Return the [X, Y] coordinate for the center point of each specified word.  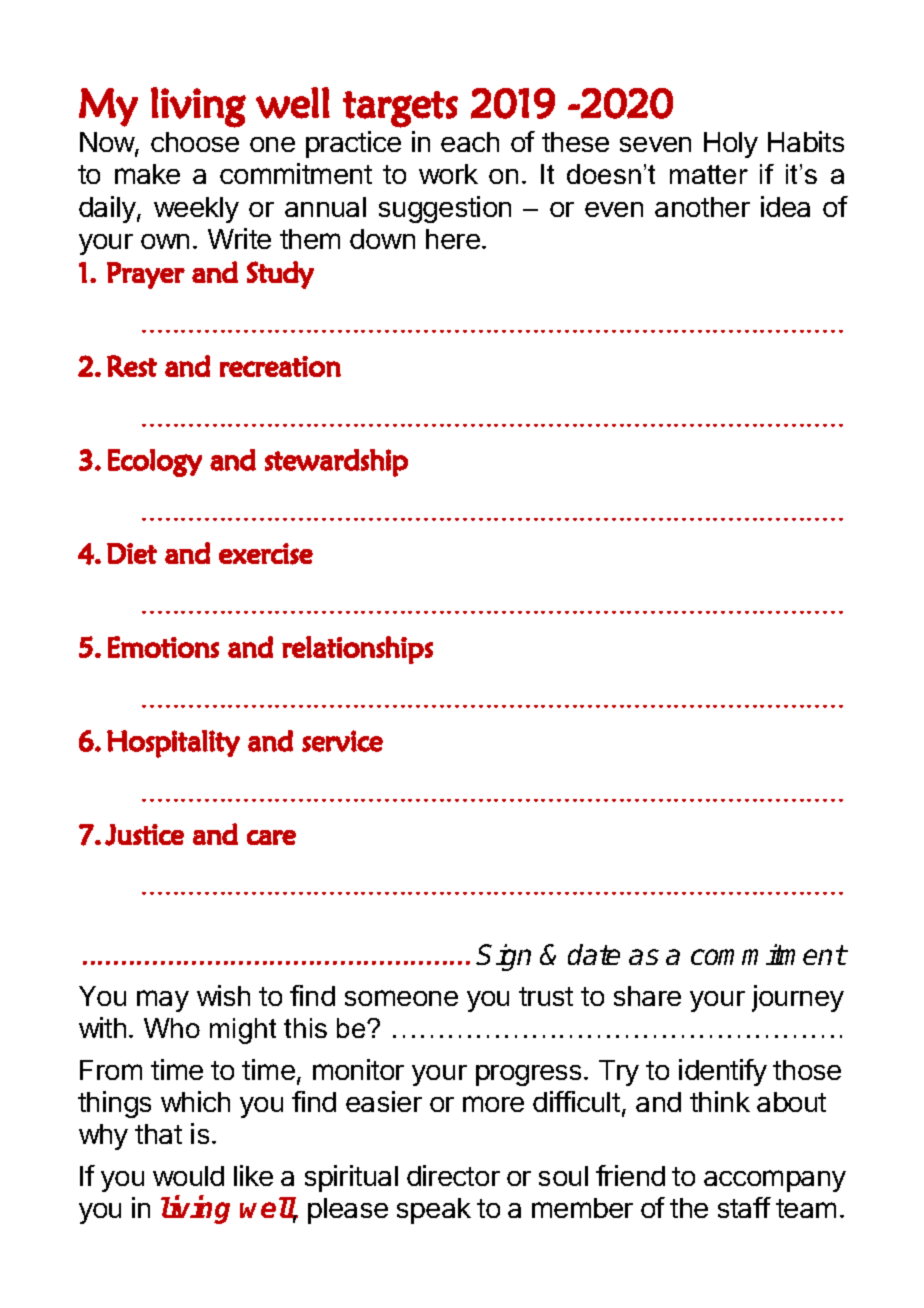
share [647, 996]
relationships [357, 650]
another [702, 207]
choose [195, 142]
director [453, 1175]
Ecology [155, 463]
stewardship [336, 463]
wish [223, 995]
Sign [504, 957]
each [470, 142]
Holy [731, 145]
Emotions [163, 647]
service [342, 741]
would [188, 1176]
